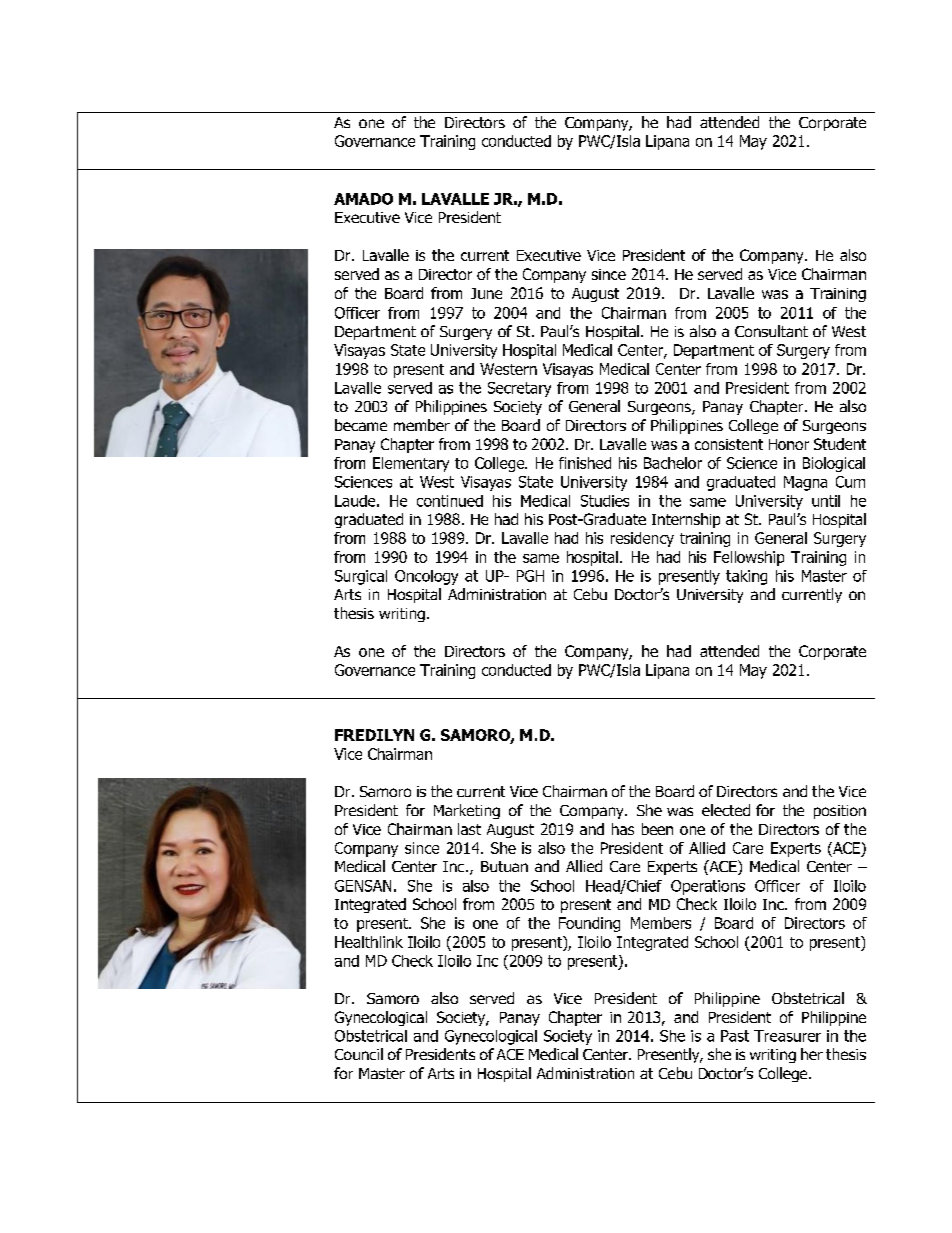  Describe the element at coordinates (623, 829) in the image. I see `has` at that location.
